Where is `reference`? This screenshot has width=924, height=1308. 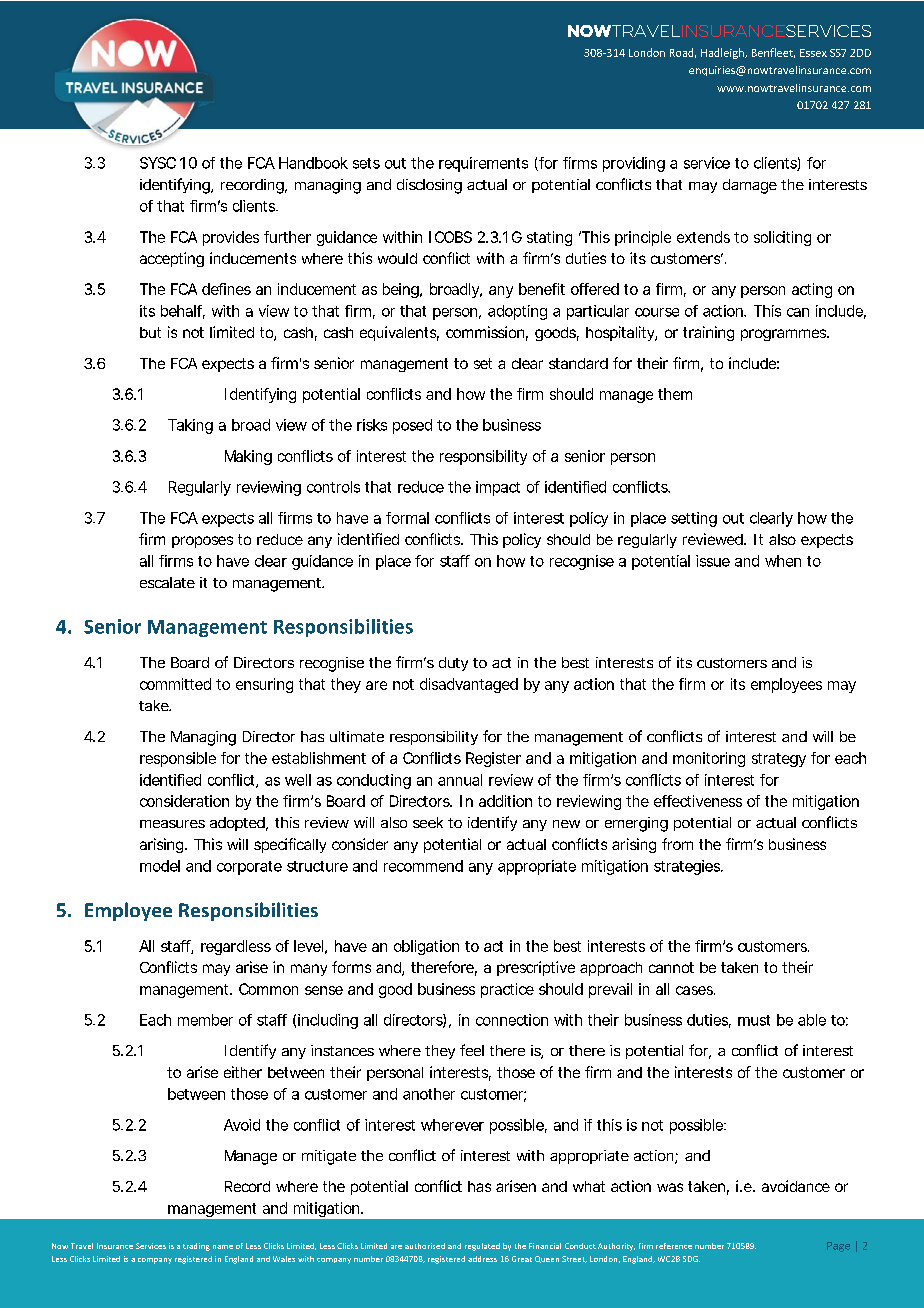
reference is located at coordinates (674, 1246).
